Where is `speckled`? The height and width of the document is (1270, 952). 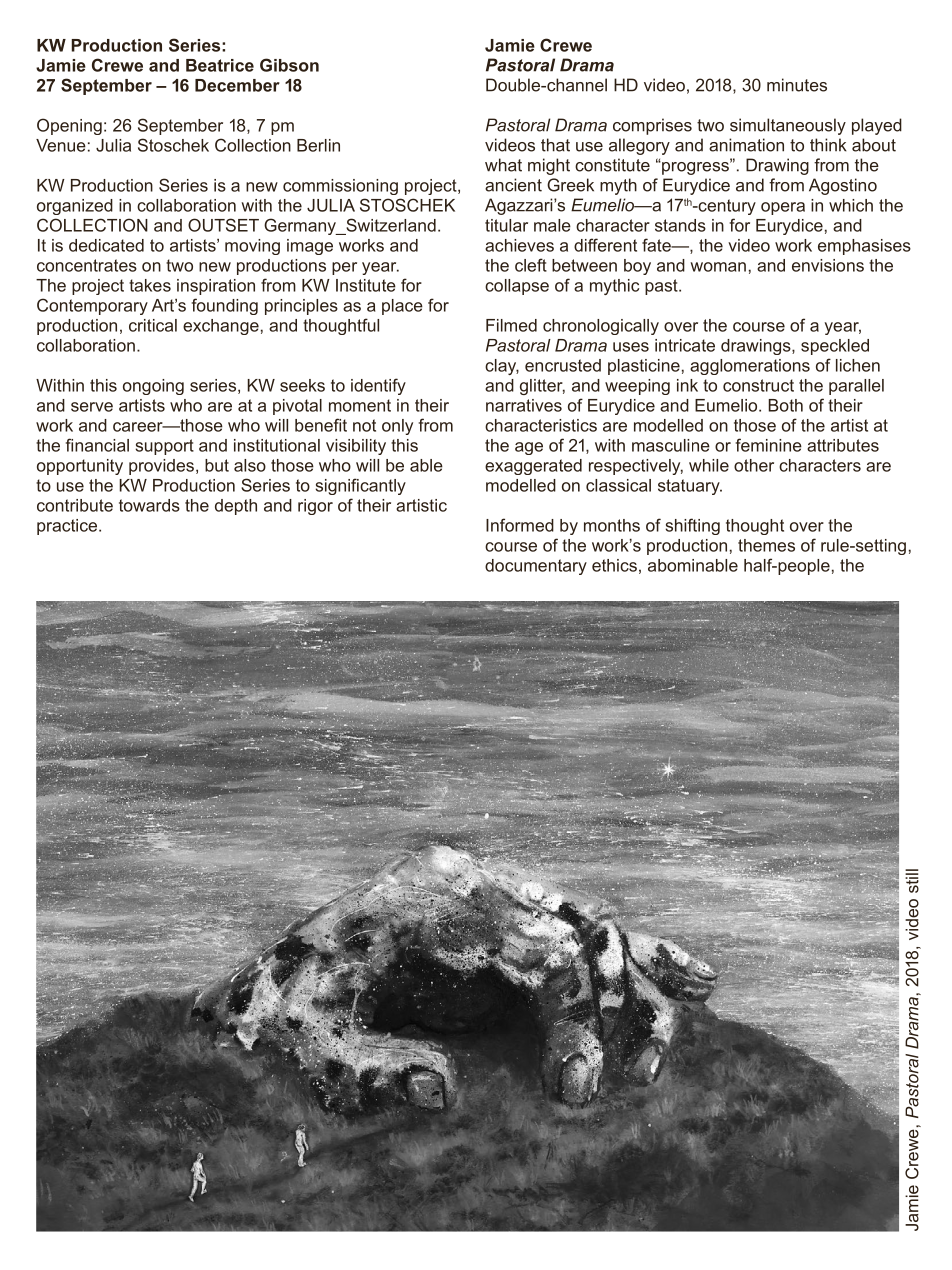
speckled is located at coordinates (835, 347).
